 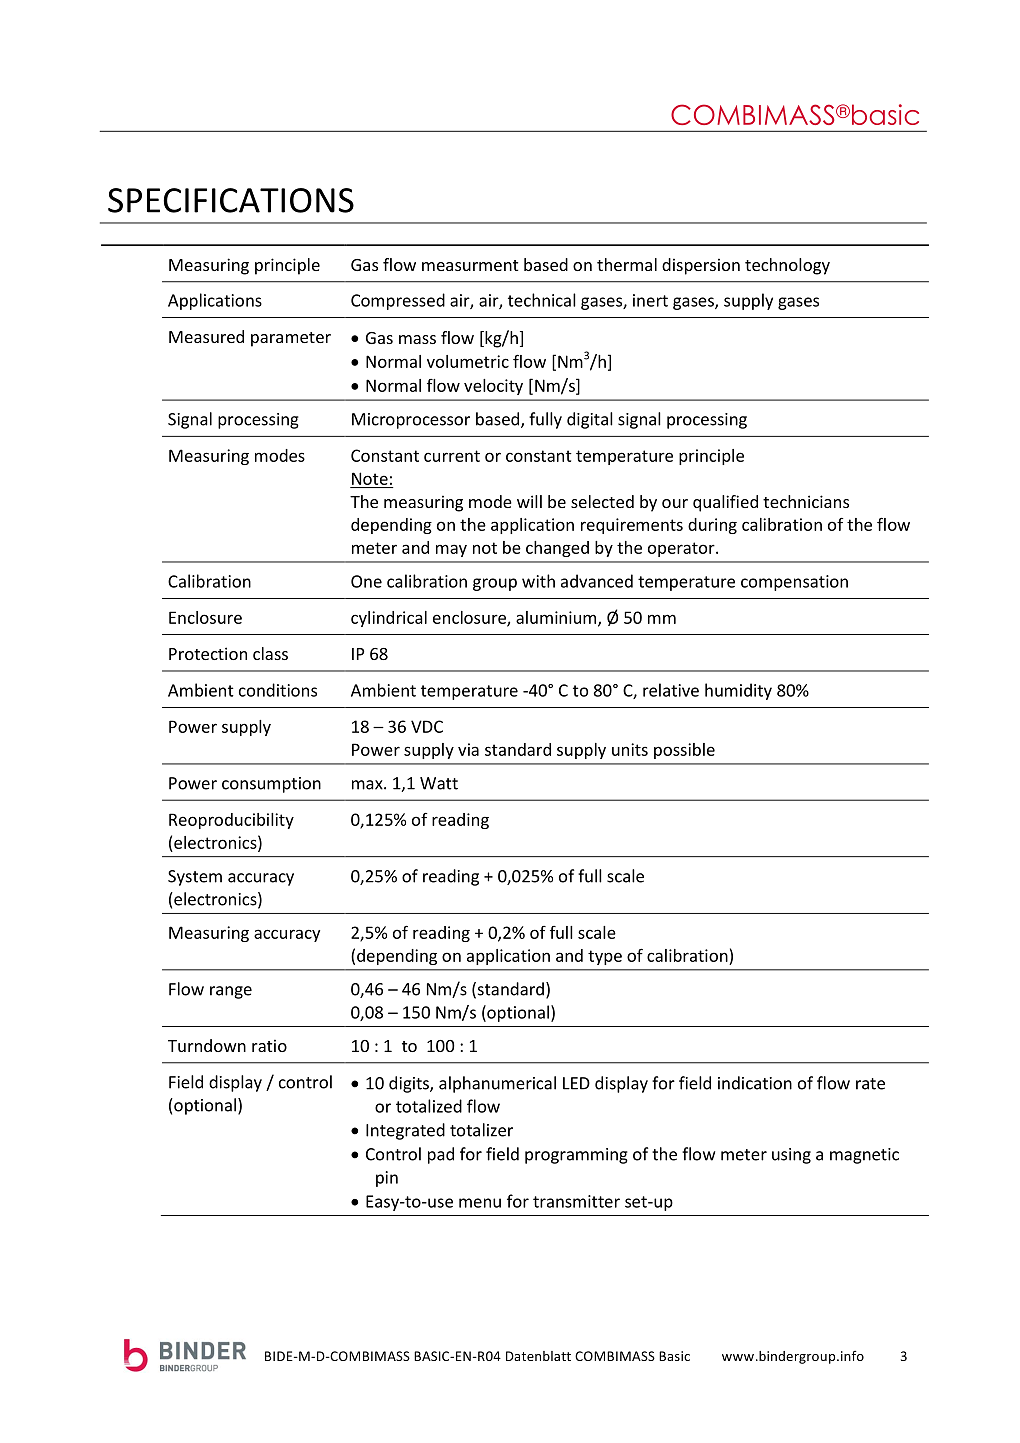 What do you see at coordinates (684, 751) in the screenshot?
I see `possible` at bounding box center [684, 751].
